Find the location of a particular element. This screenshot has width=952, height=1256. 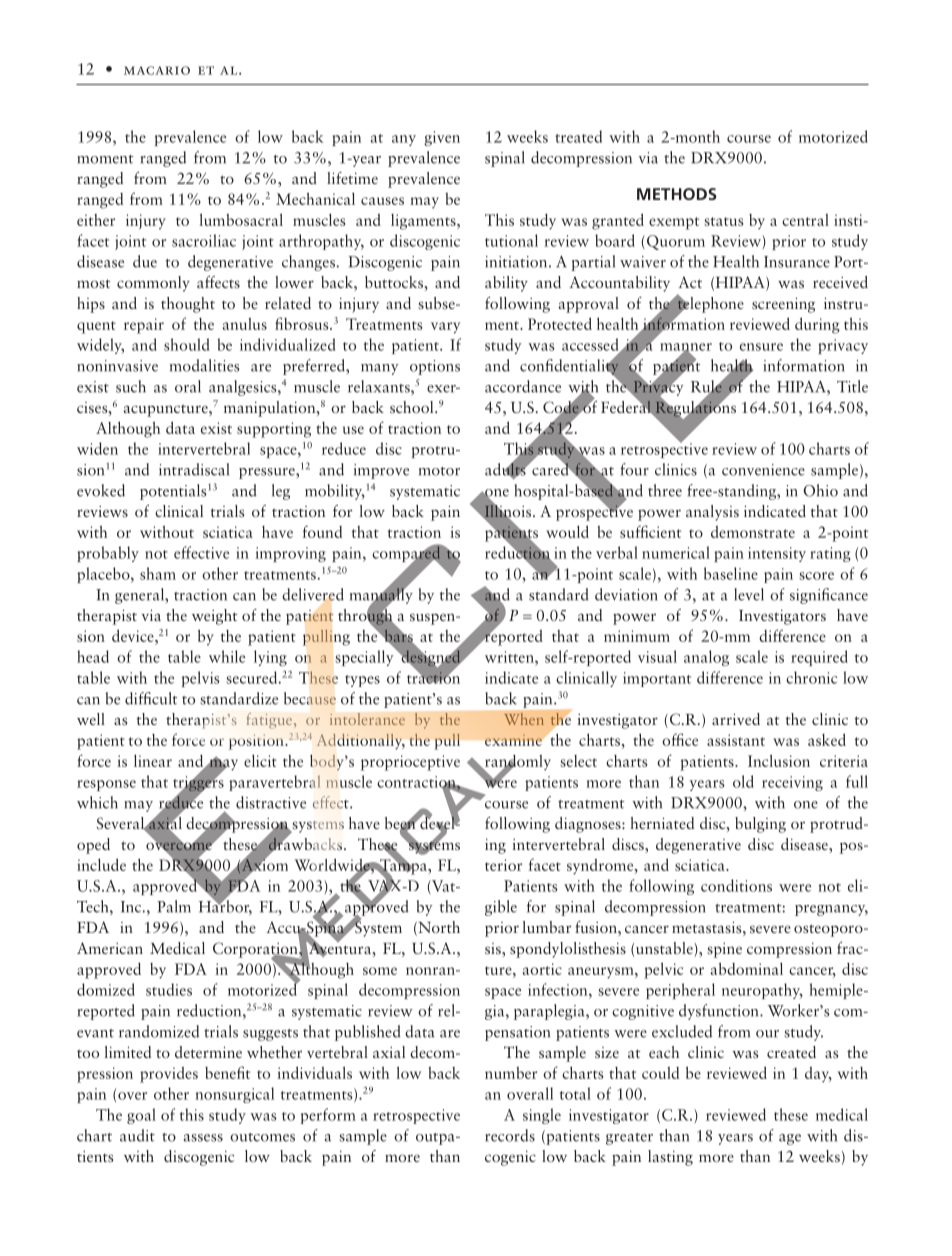

required is located at coordinates (819, 658).
